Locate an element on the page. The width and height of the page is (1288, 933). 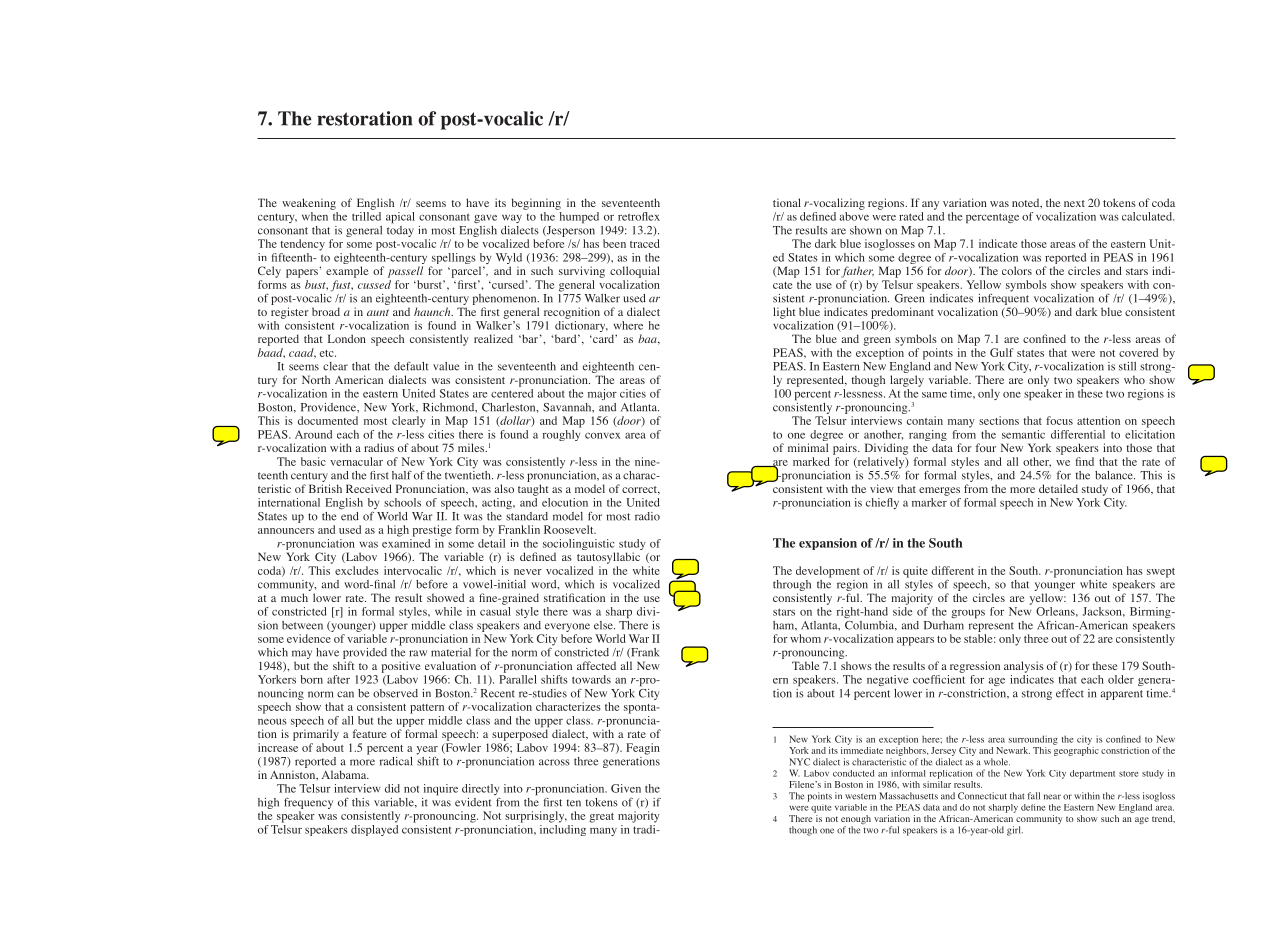
London is located at coordinates (347, 338).
